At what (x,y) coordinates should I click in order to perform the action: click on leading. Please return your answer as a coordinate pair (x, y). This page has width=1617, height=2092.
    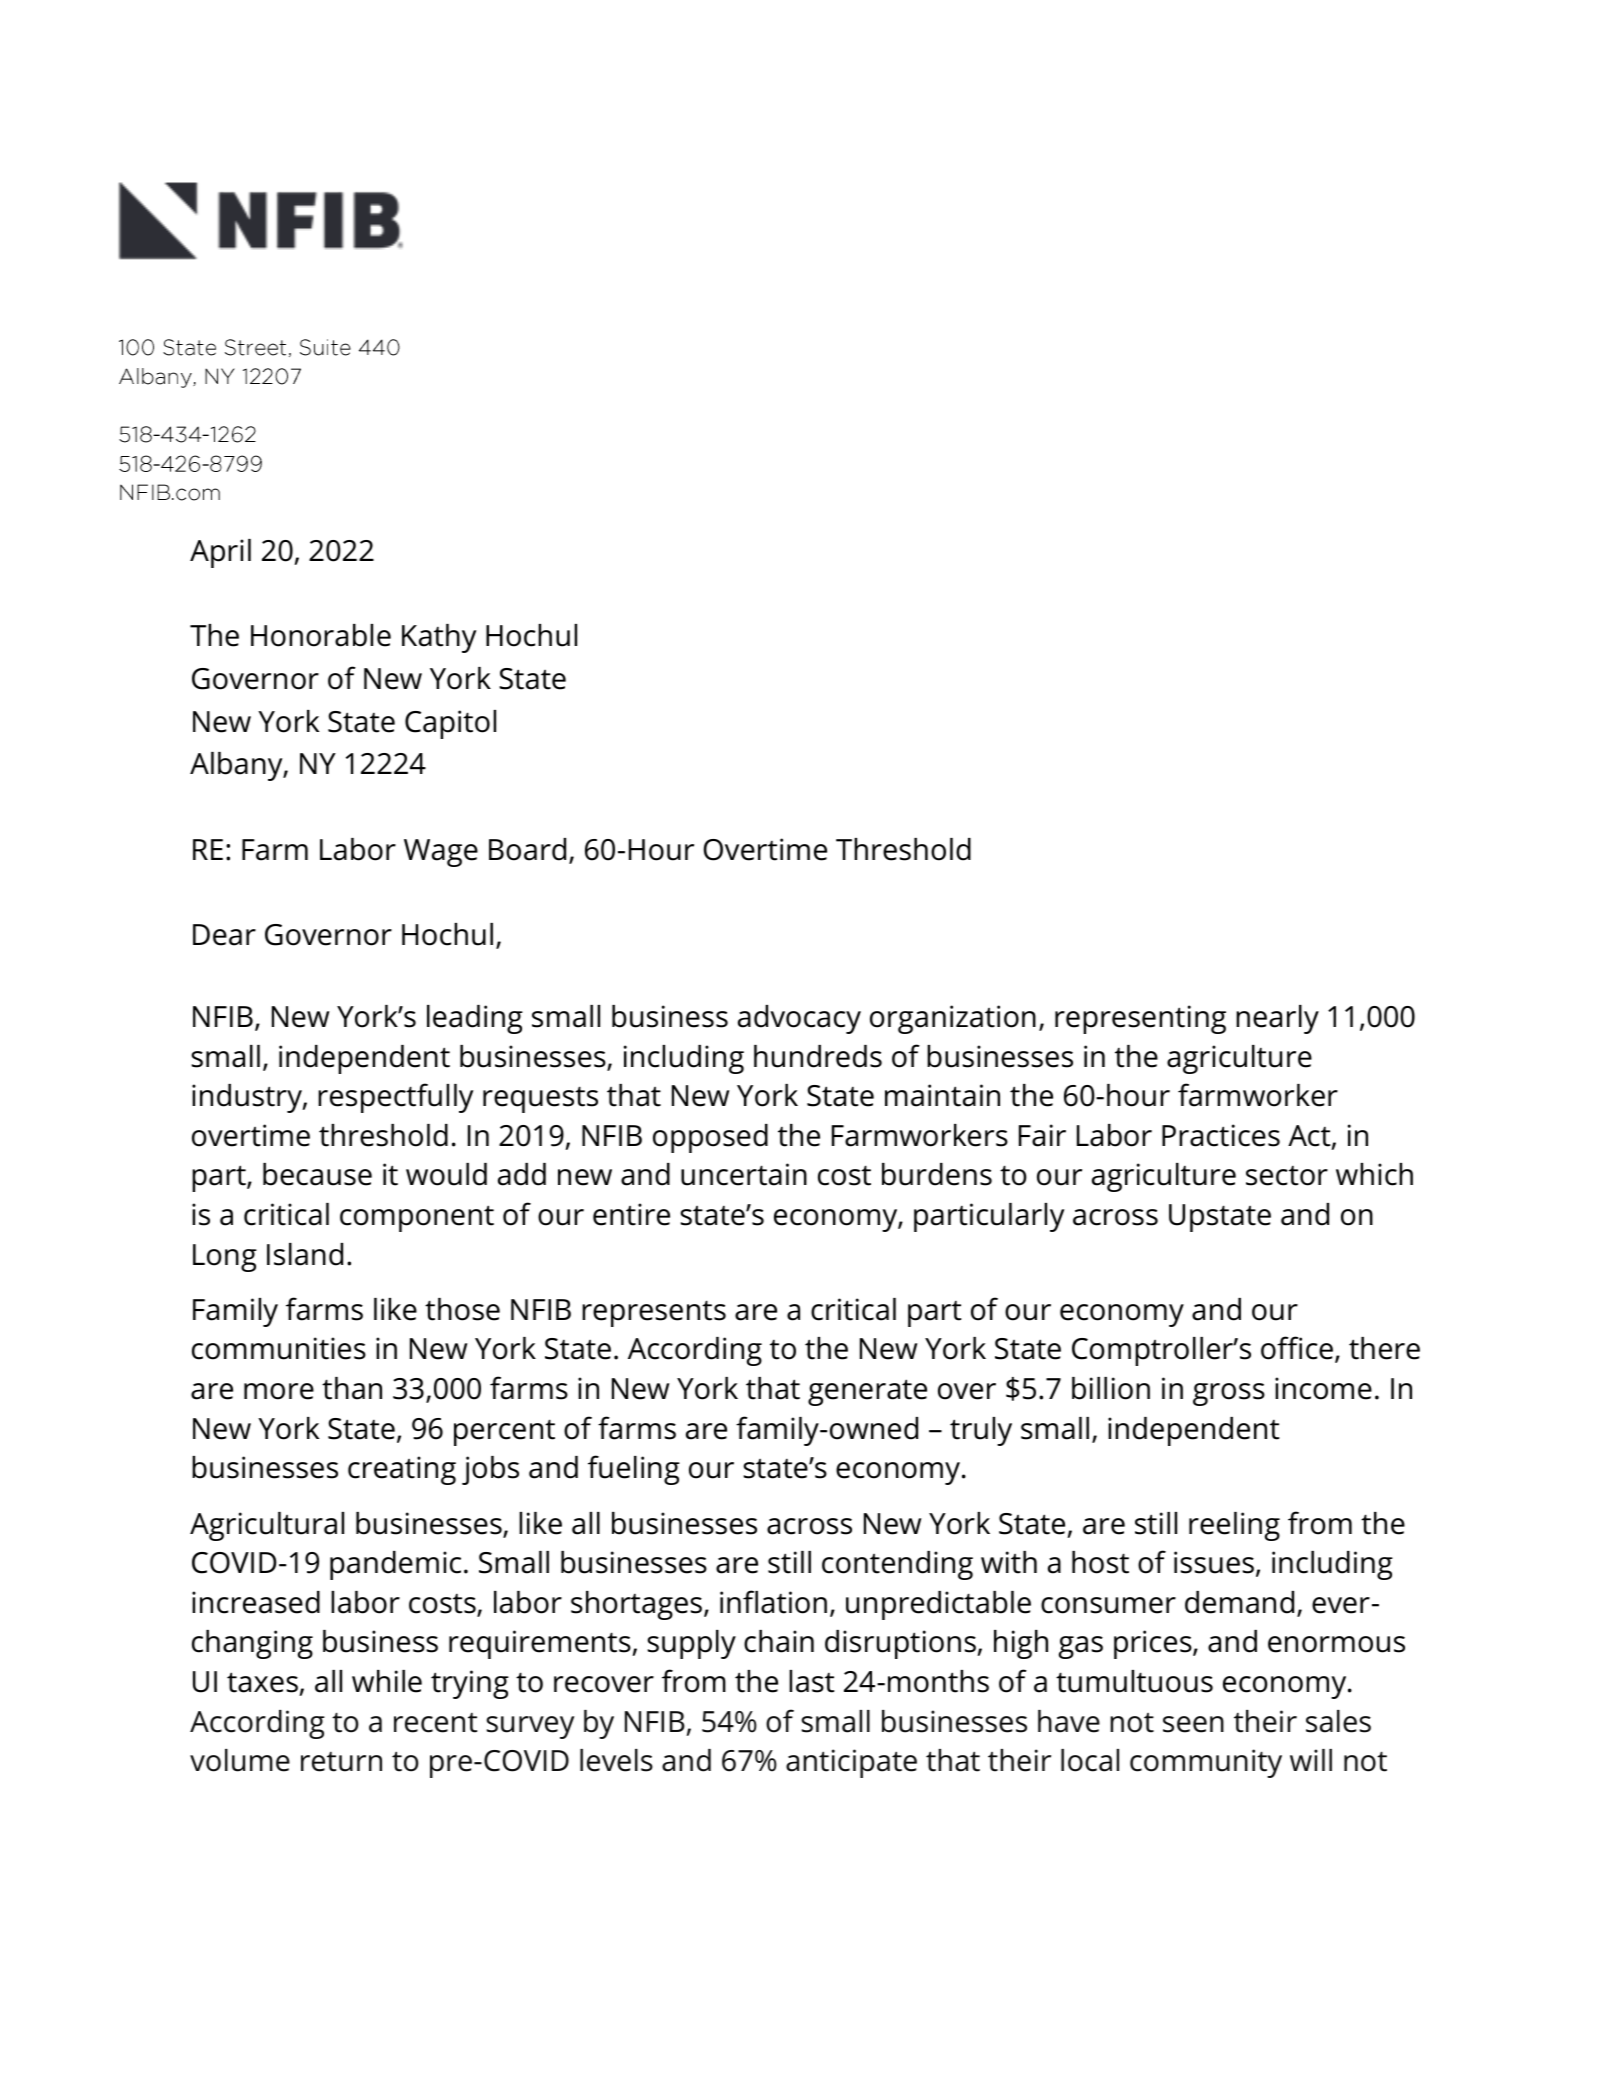
    Looking at the image, I should click on (475, 1019).
